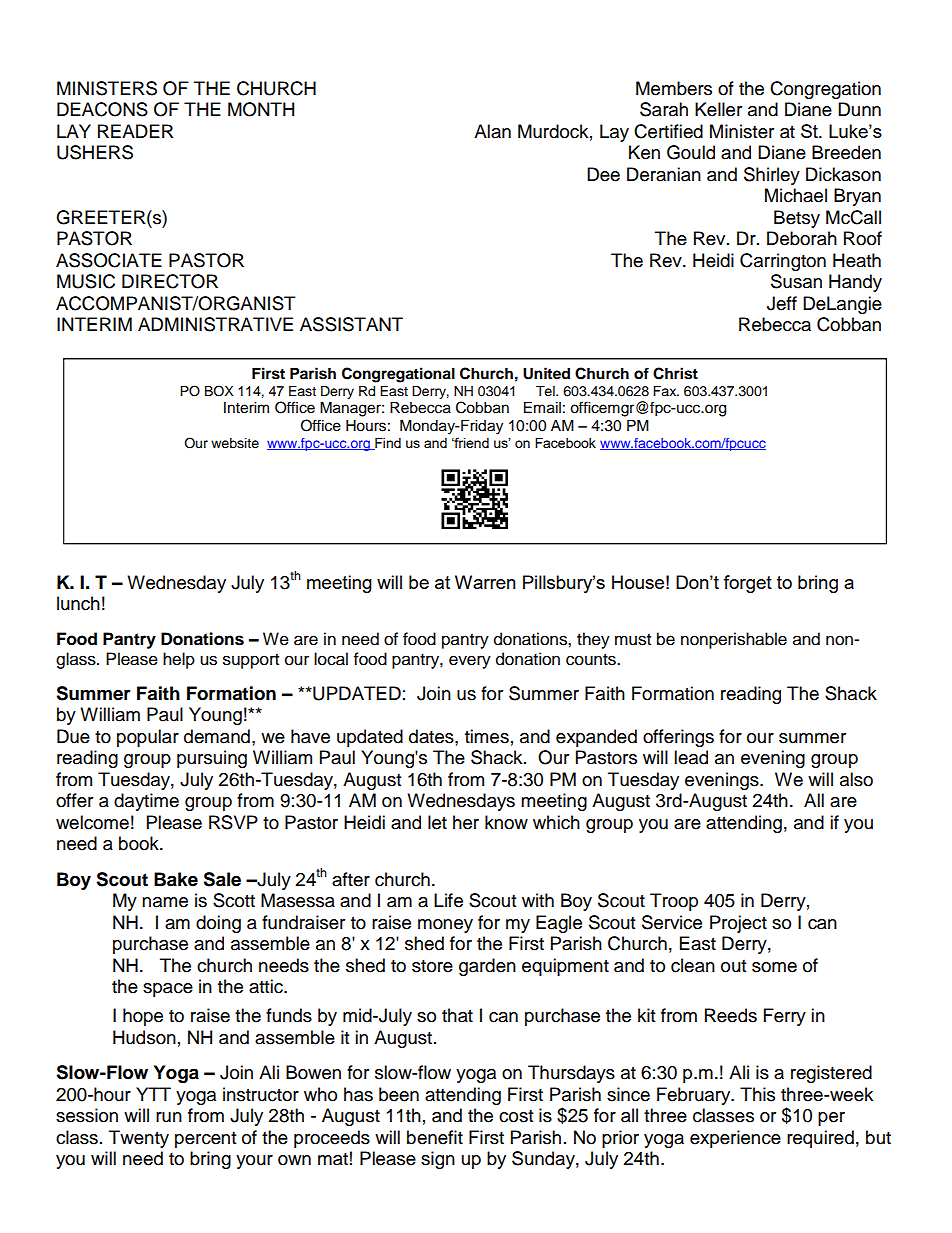  Describe the element at coordinates (782, 303) in the screenshot. I see `Jeff` at that location.
